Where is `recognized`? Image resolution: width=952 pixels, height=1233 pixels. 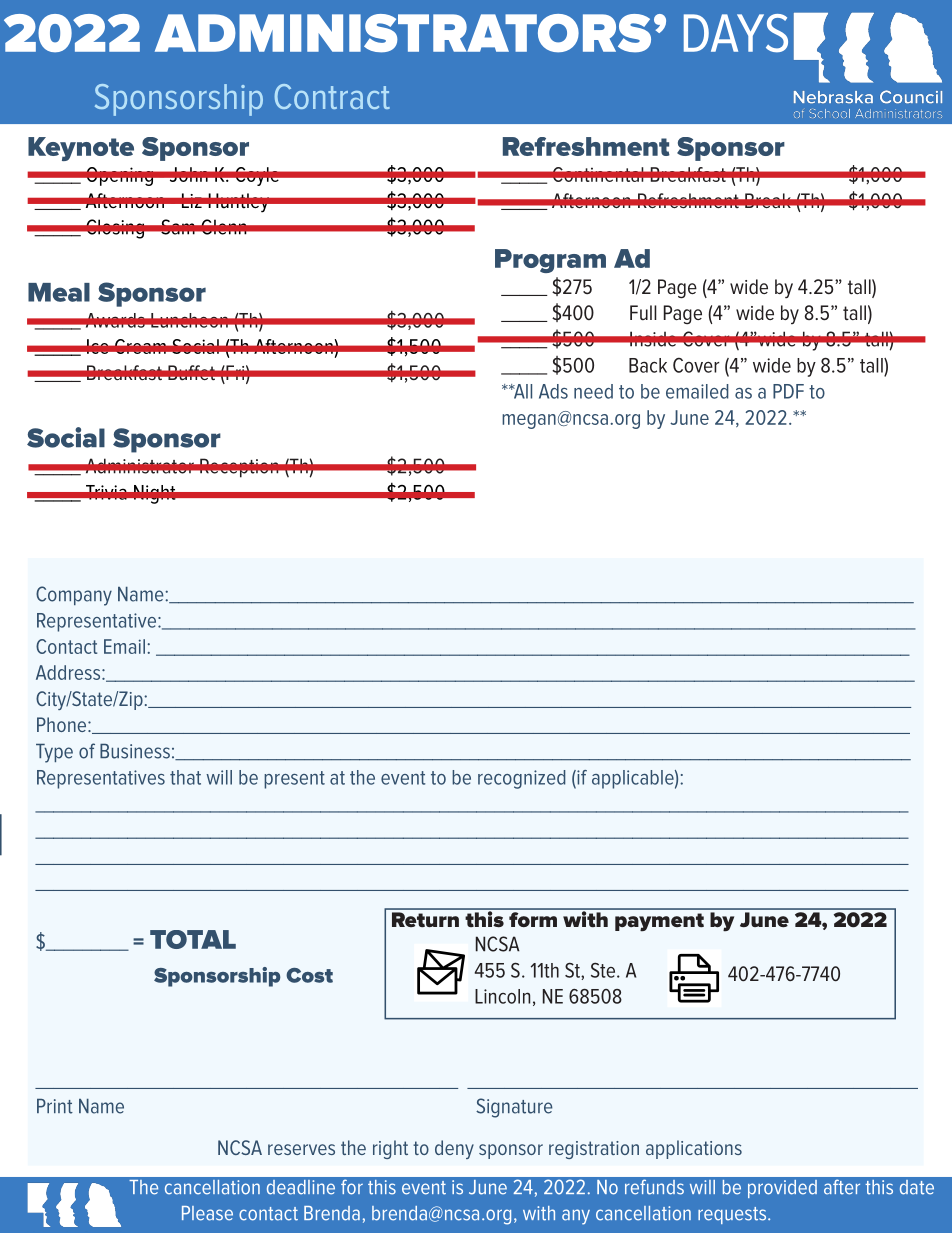
recognized is located at coordinates (522, 779).
